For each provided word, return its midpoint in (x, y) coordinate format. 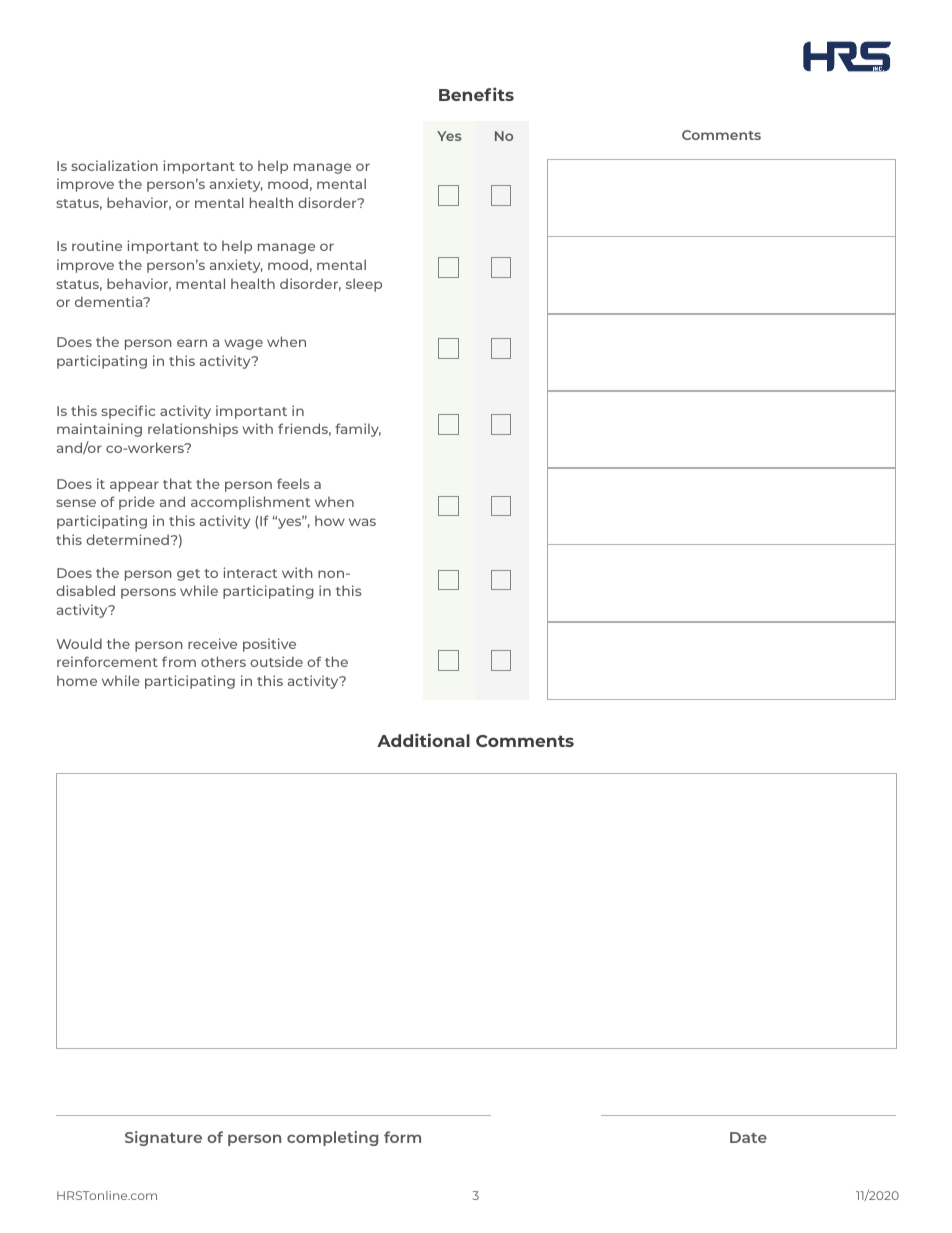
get (188, 575)
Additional (423, 740)
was (362, 522)
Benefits (476, 94)
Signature (163, 1138)
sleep (364, 285)
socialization (114, 165)
